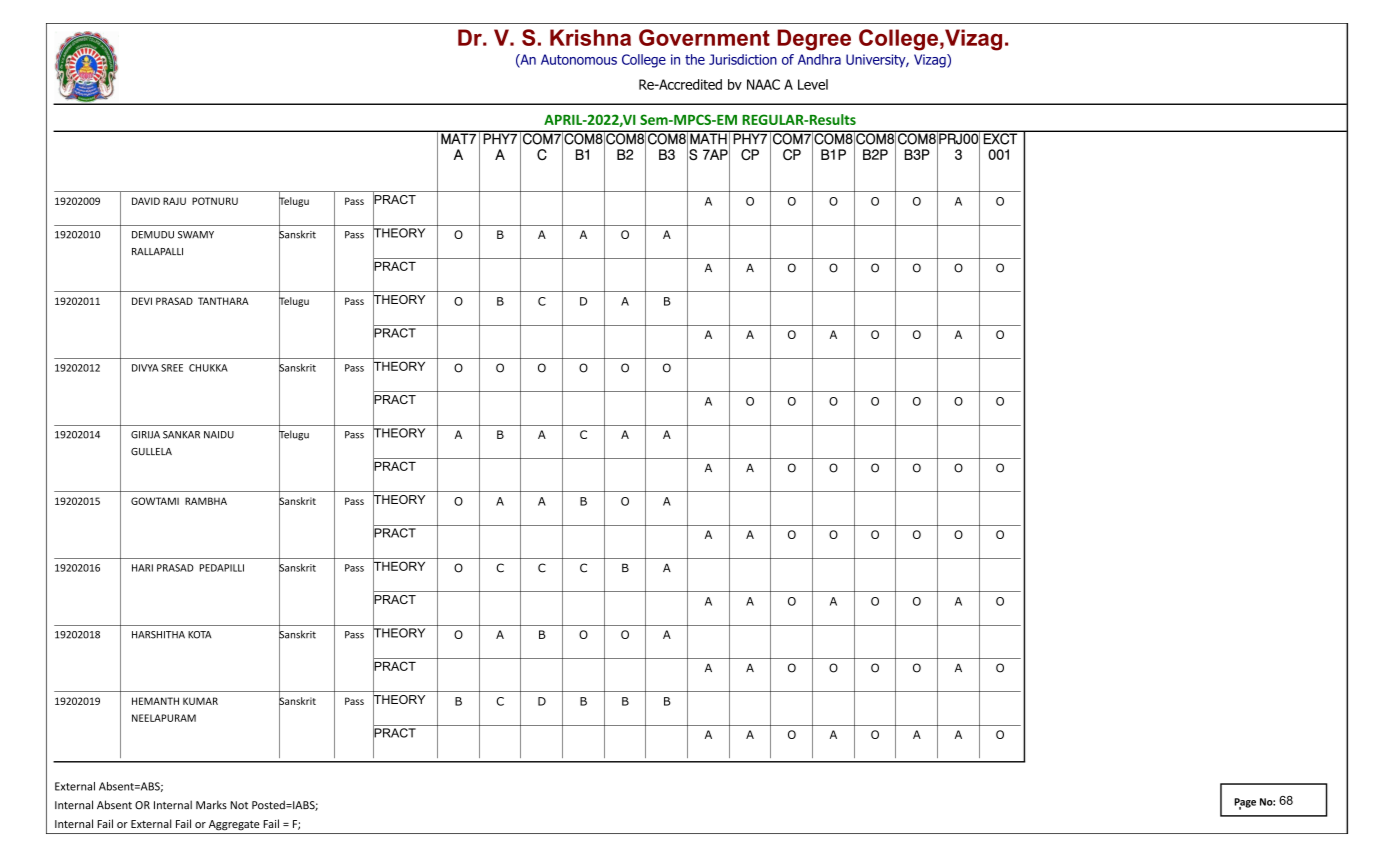 Image resolution: width=1400 pixels, height=850 pixels. I want to click on MATH, so click(708, 137).
